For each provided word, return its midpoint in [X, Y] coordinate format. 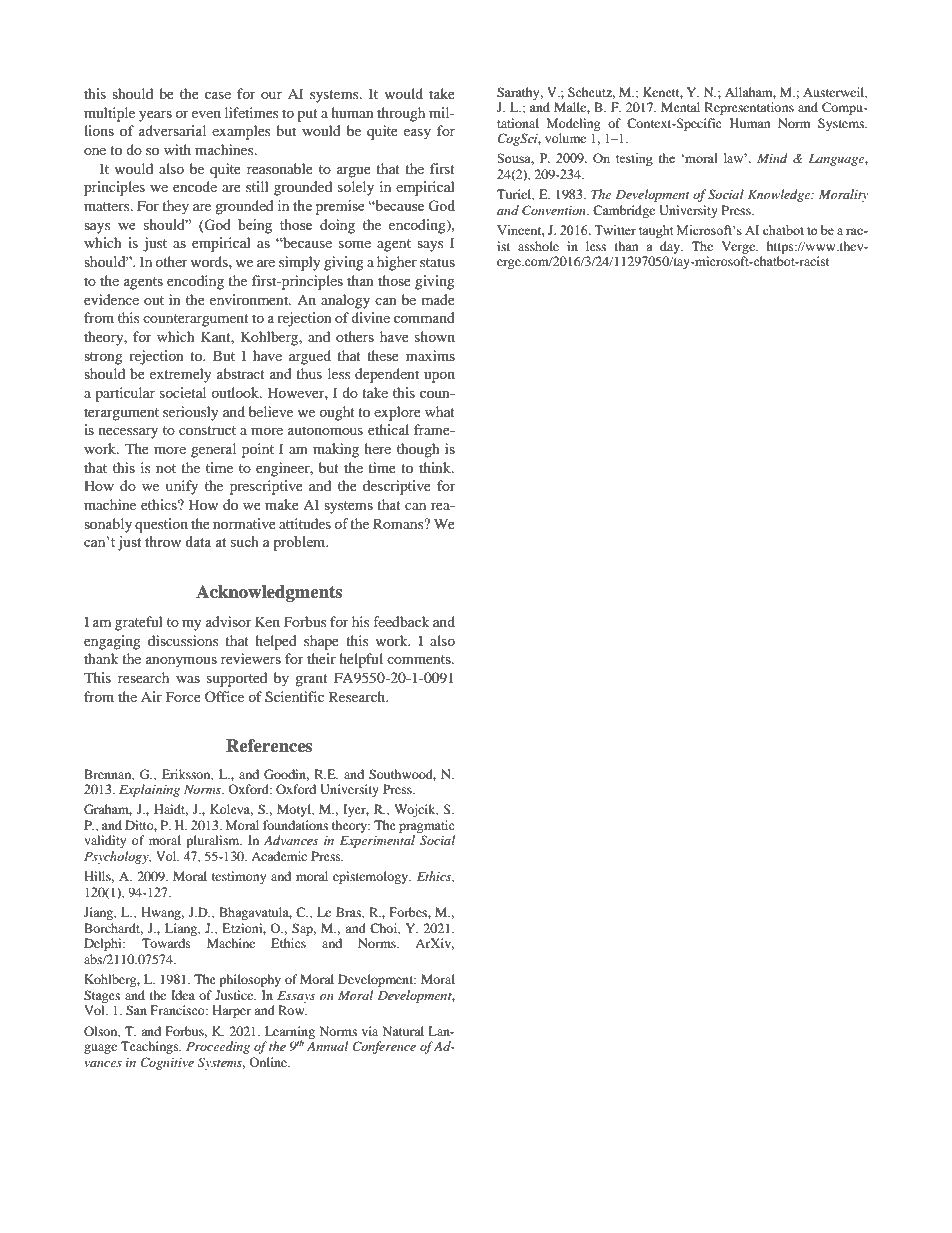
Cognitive [167, 1063]
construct [207, 430]
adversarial [172, 130]
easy [417, 134]
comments [420, 659]
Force [183, 696]
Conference [384, 1047]
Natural [403, 1031]
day [671, 247]
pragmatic [427, 826]
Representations [749, 108]
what [440, 411]
